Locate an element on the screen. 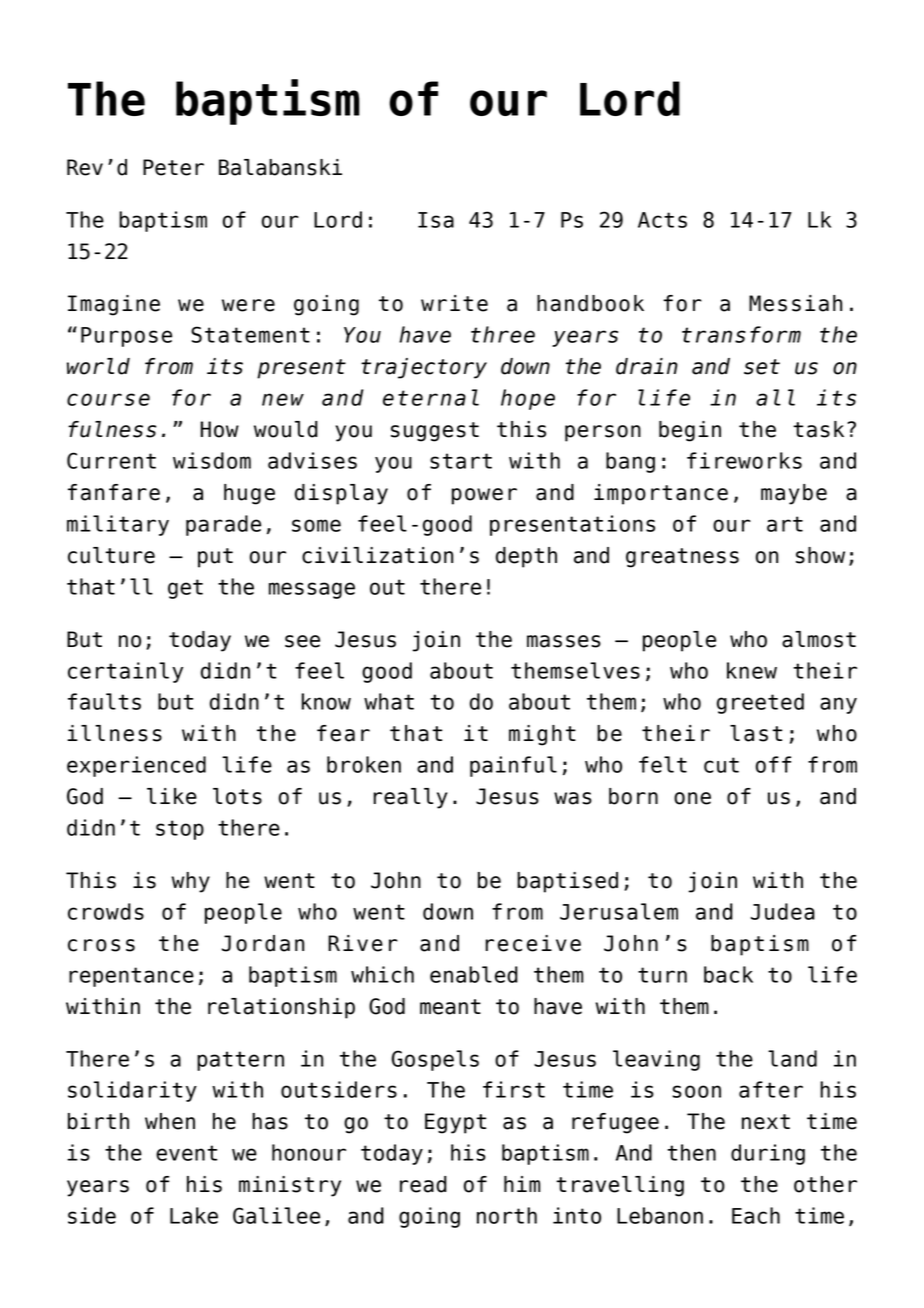 The height and width of the screenshot is (1308, 924). Isa is located at coordinates (436, 220).
